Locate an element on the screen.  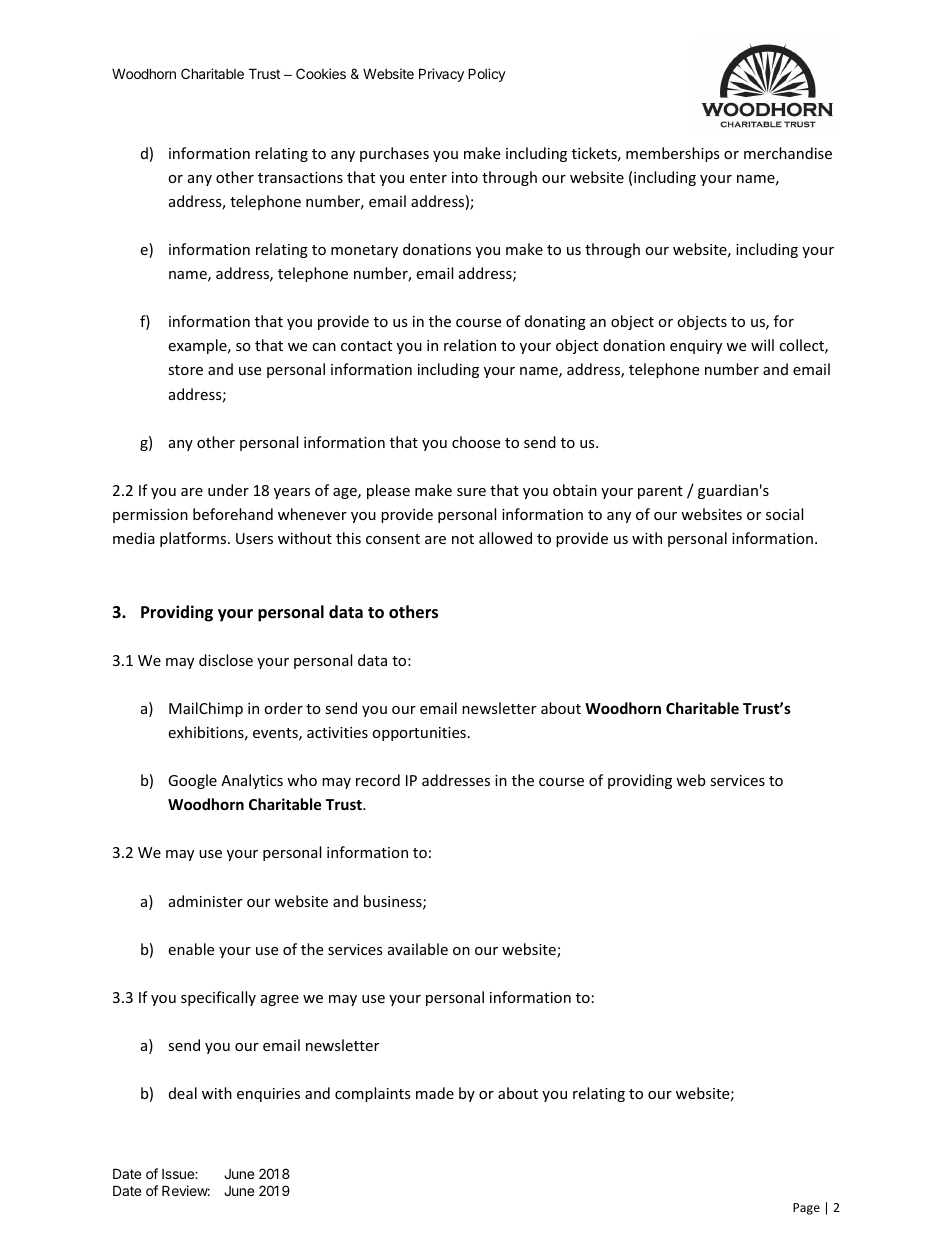
made is located at coordinates (435, 1093).
